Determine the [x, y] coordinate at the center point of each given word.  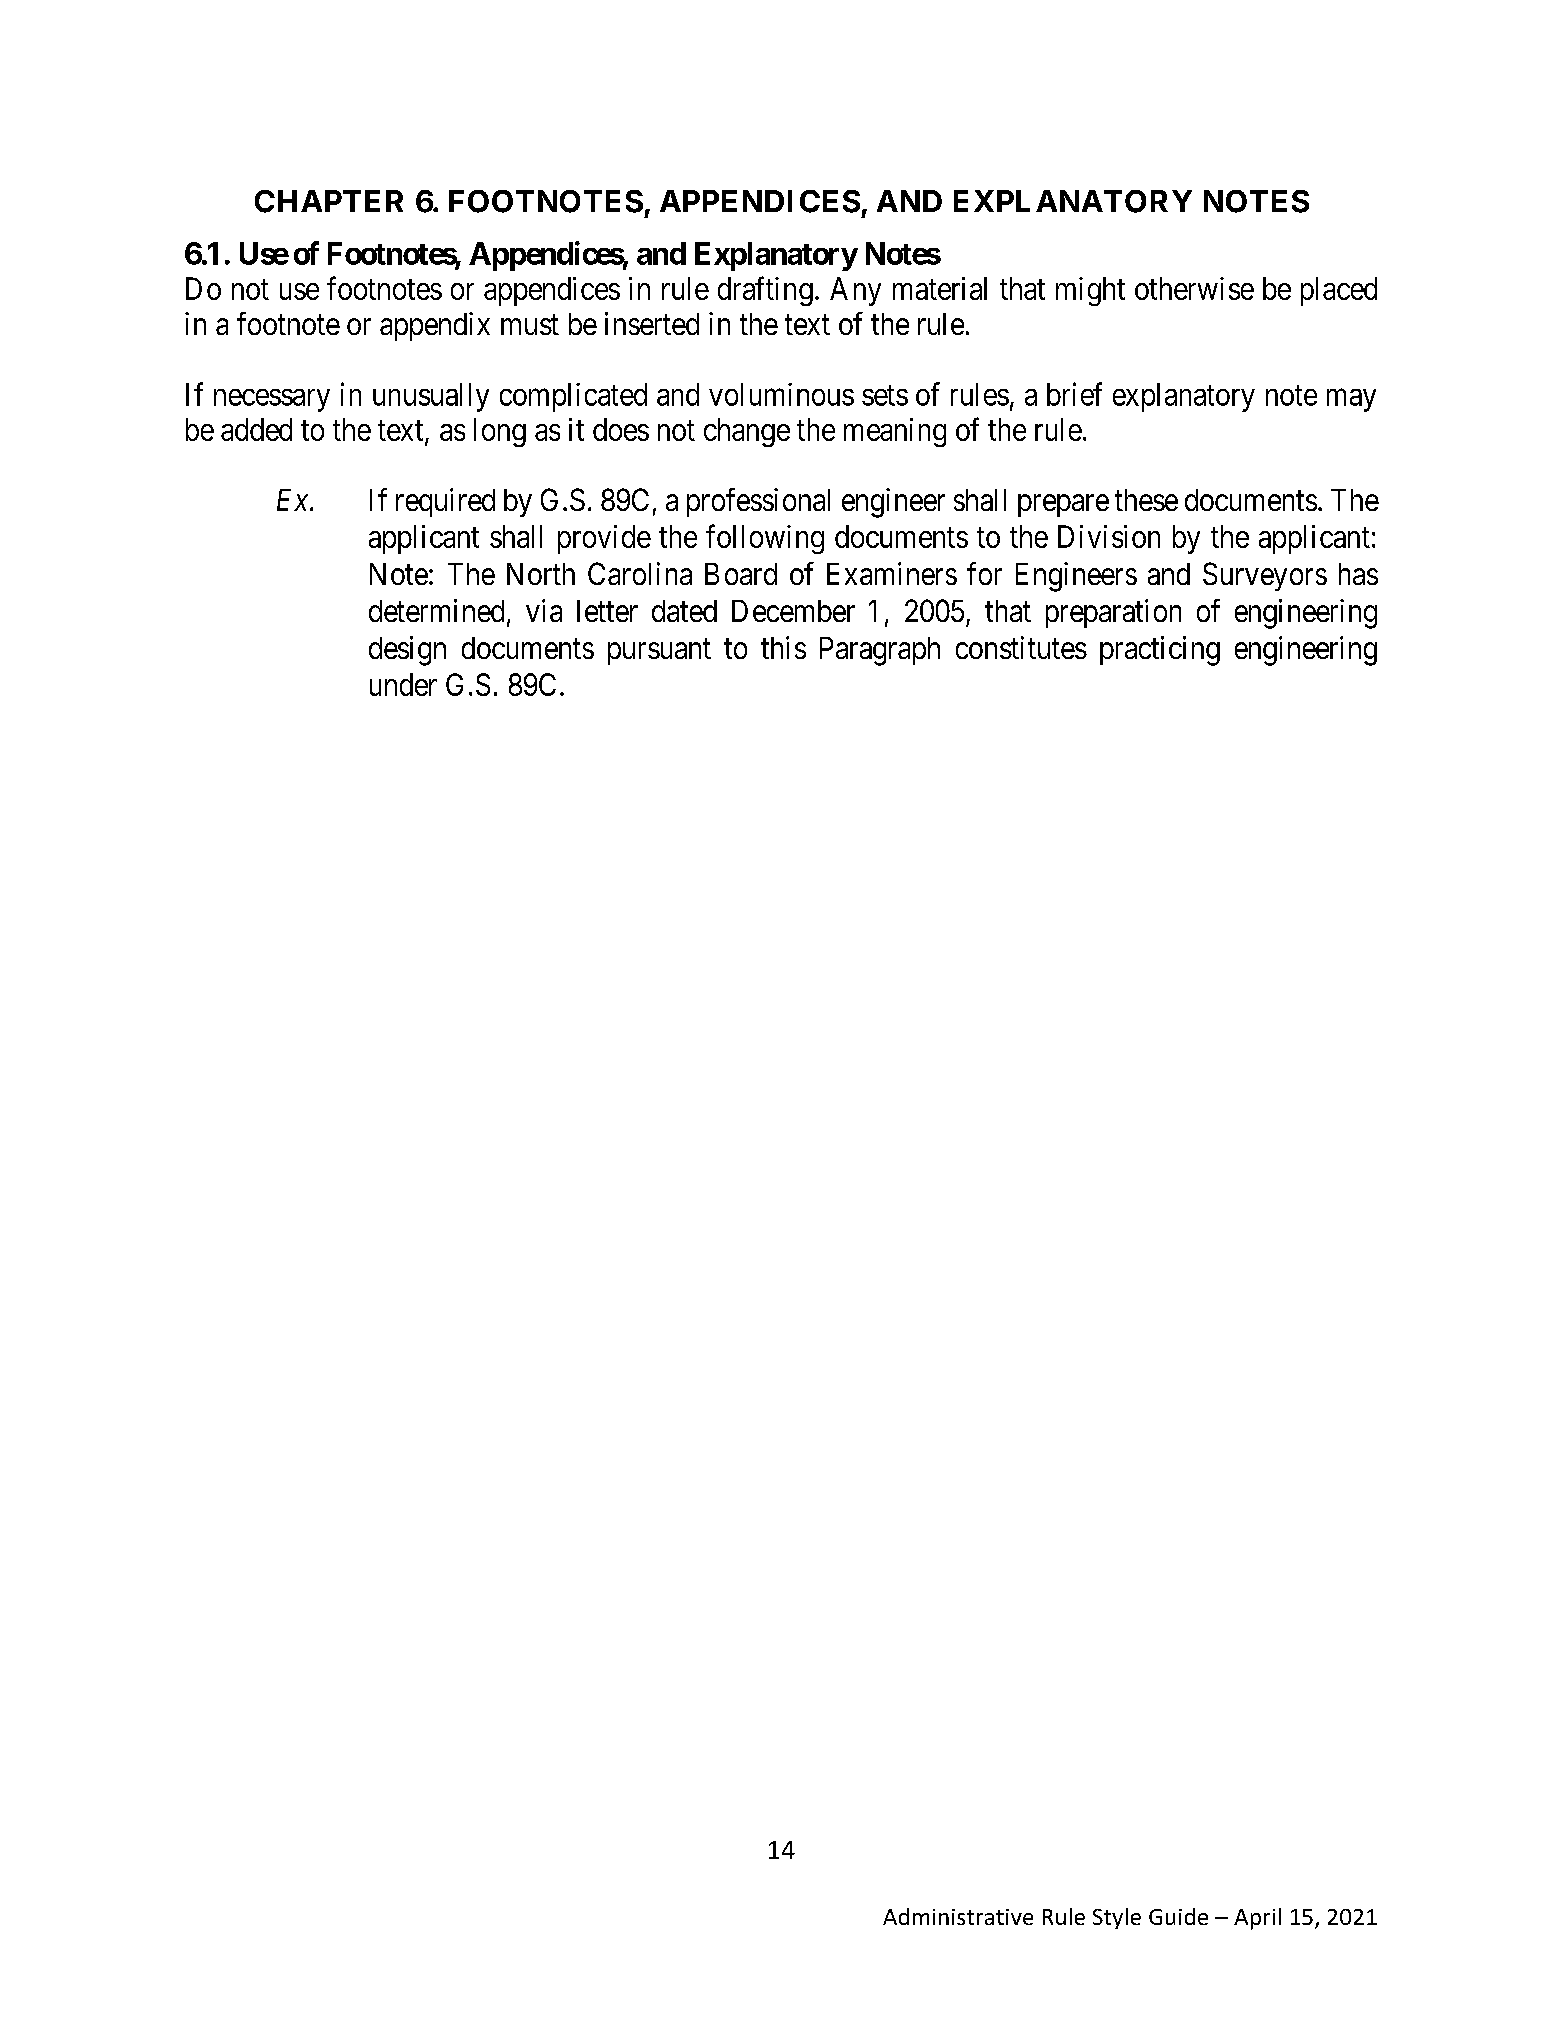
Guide [1178, 1916]
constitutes [1021, 647]
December [793, 611]
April [1257, 1919]
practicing [1160, 651]
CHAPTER [329, 201]
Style [1117, 1918]
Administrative [958, 1916]
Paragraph [880, 651]
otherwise [1194, 288]
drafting [765, 291]
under [403, 684]
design [407, 651]
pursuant [659, 652]
